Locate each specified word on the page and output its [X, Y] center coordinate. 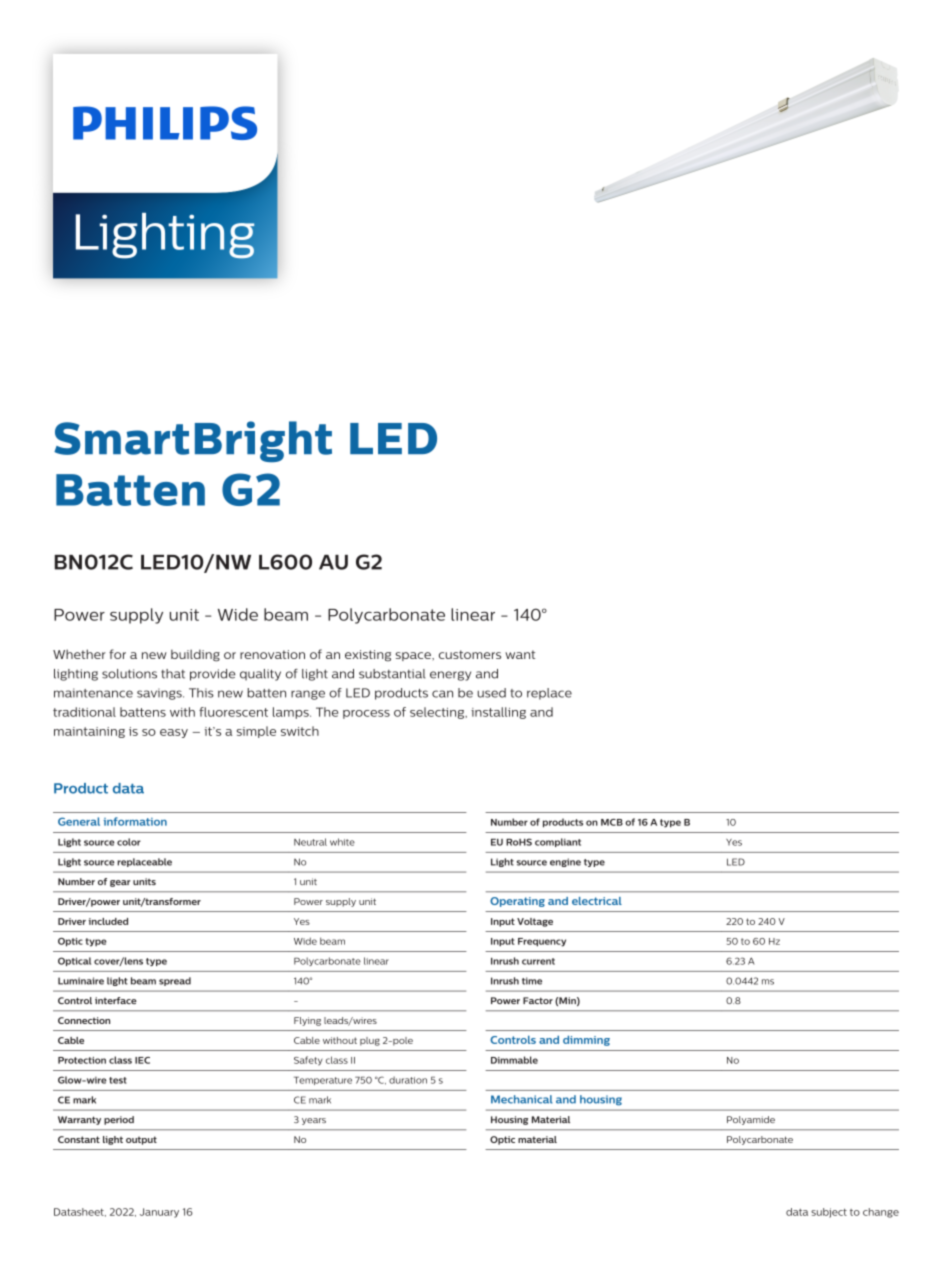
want [520, 654]
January [159, 1213]
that [173, 674]
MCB [612, 822]
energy [450, 676]
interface [116, 1000]
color [129, 842]
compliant [558, 842]
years [314, 1121]
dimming [586, 1040]
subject [829, 1213]
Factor [538, 1000]
